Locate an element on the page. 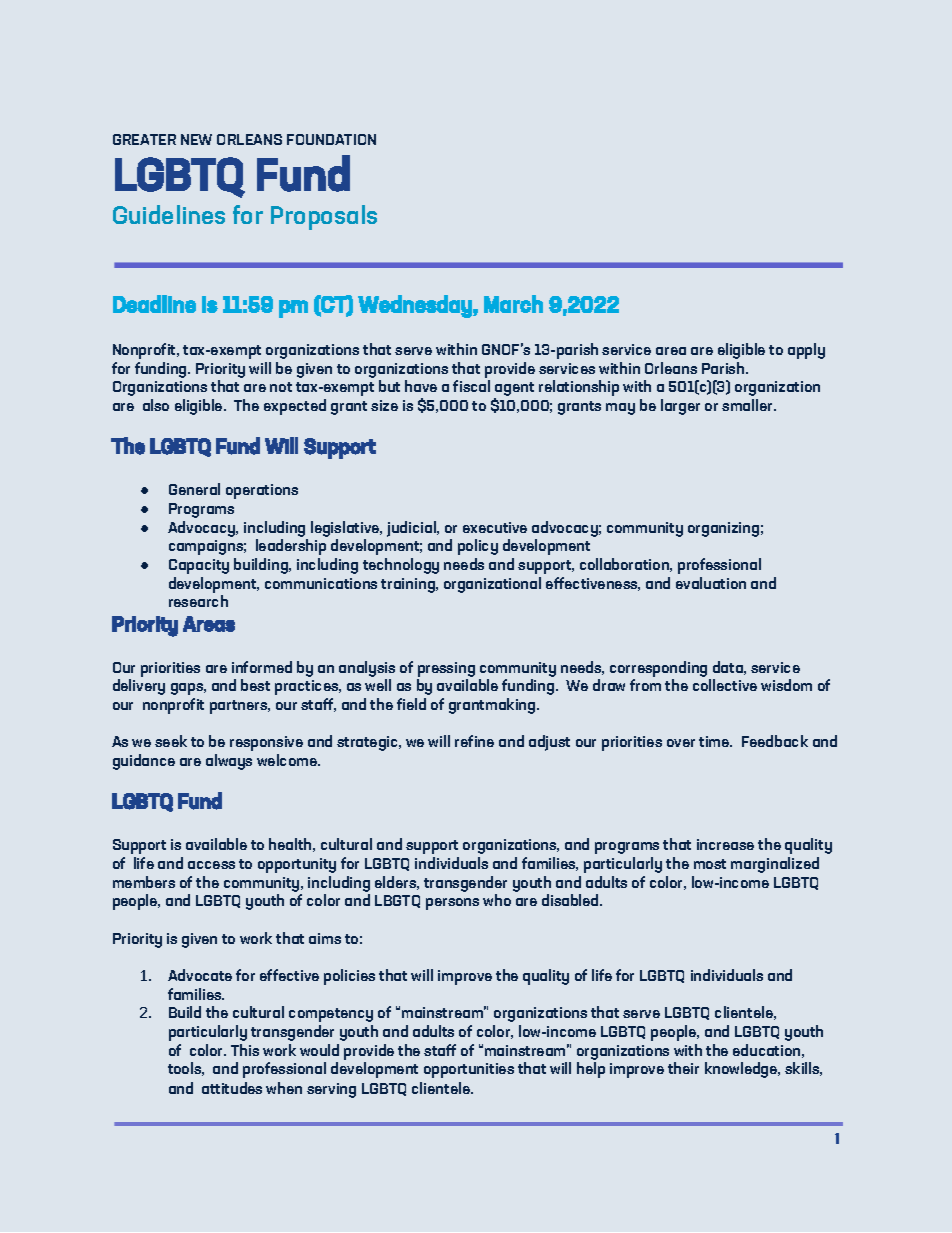 This page has height=1233, width=952. fiscal is located at coordinates (471, 386).
